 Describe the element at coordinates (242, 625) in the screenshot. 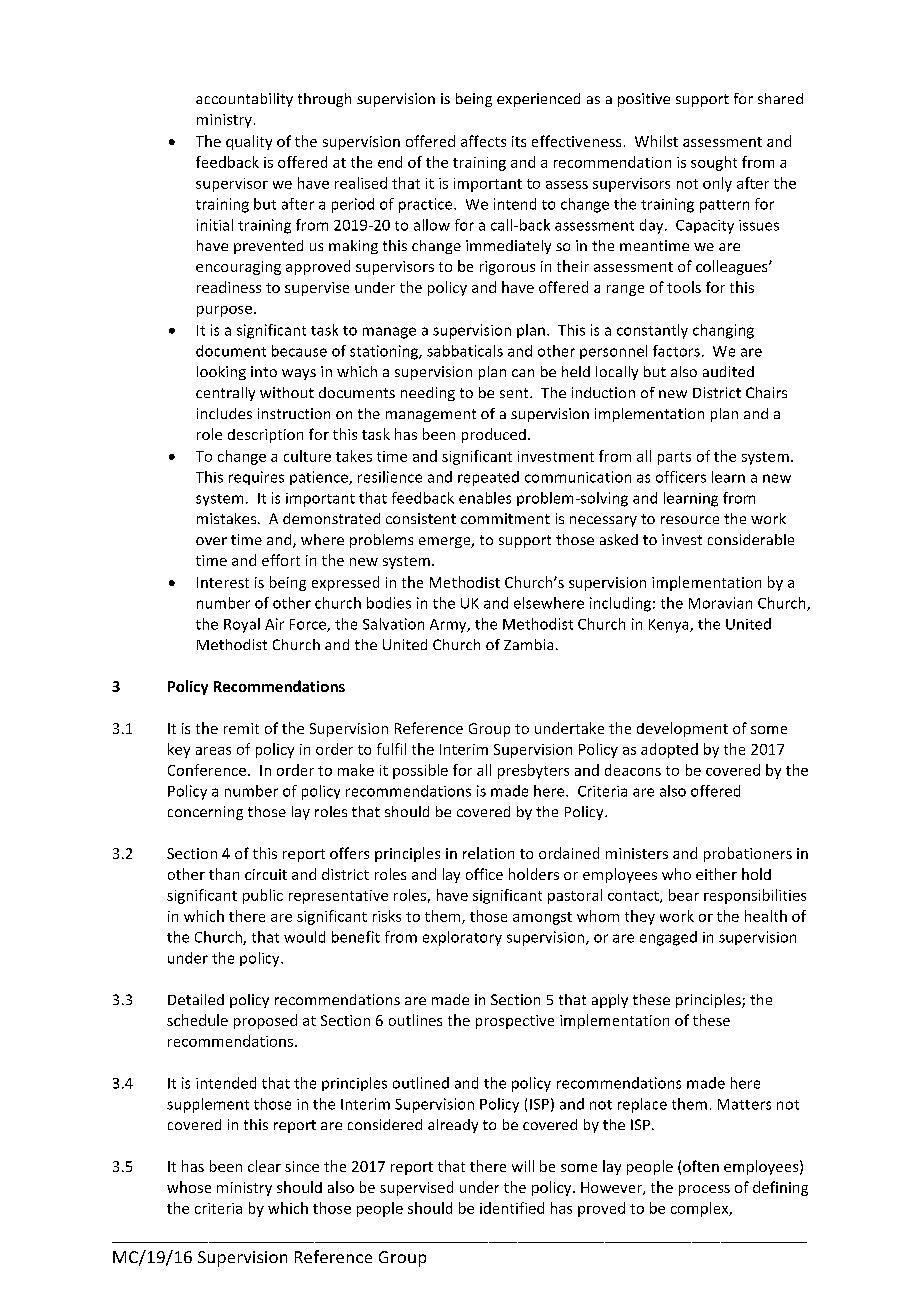

I see `Royal` at that location.
